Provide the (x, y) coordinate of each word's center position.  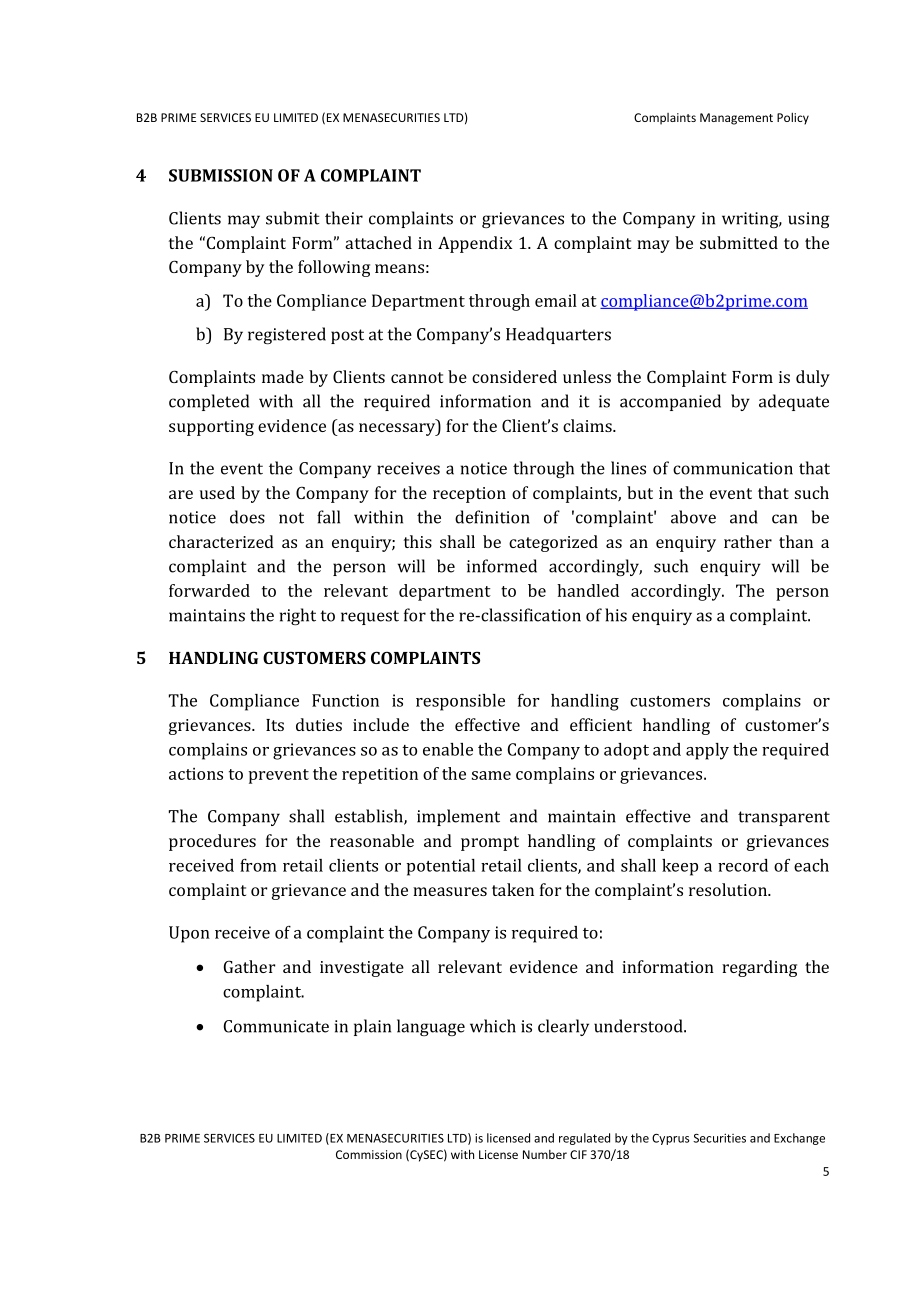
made (283, 376)
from (258, 865)
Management (736, 119)
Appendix (475, 244)
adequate (794, 402)
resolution (729, 889)
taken (513, 889)
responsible (460, 702)
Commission (369, 1154)
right (298, 616)
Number (545, 1154)
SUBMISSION (221, 175)
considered (514, 376)
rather (748, 541)
